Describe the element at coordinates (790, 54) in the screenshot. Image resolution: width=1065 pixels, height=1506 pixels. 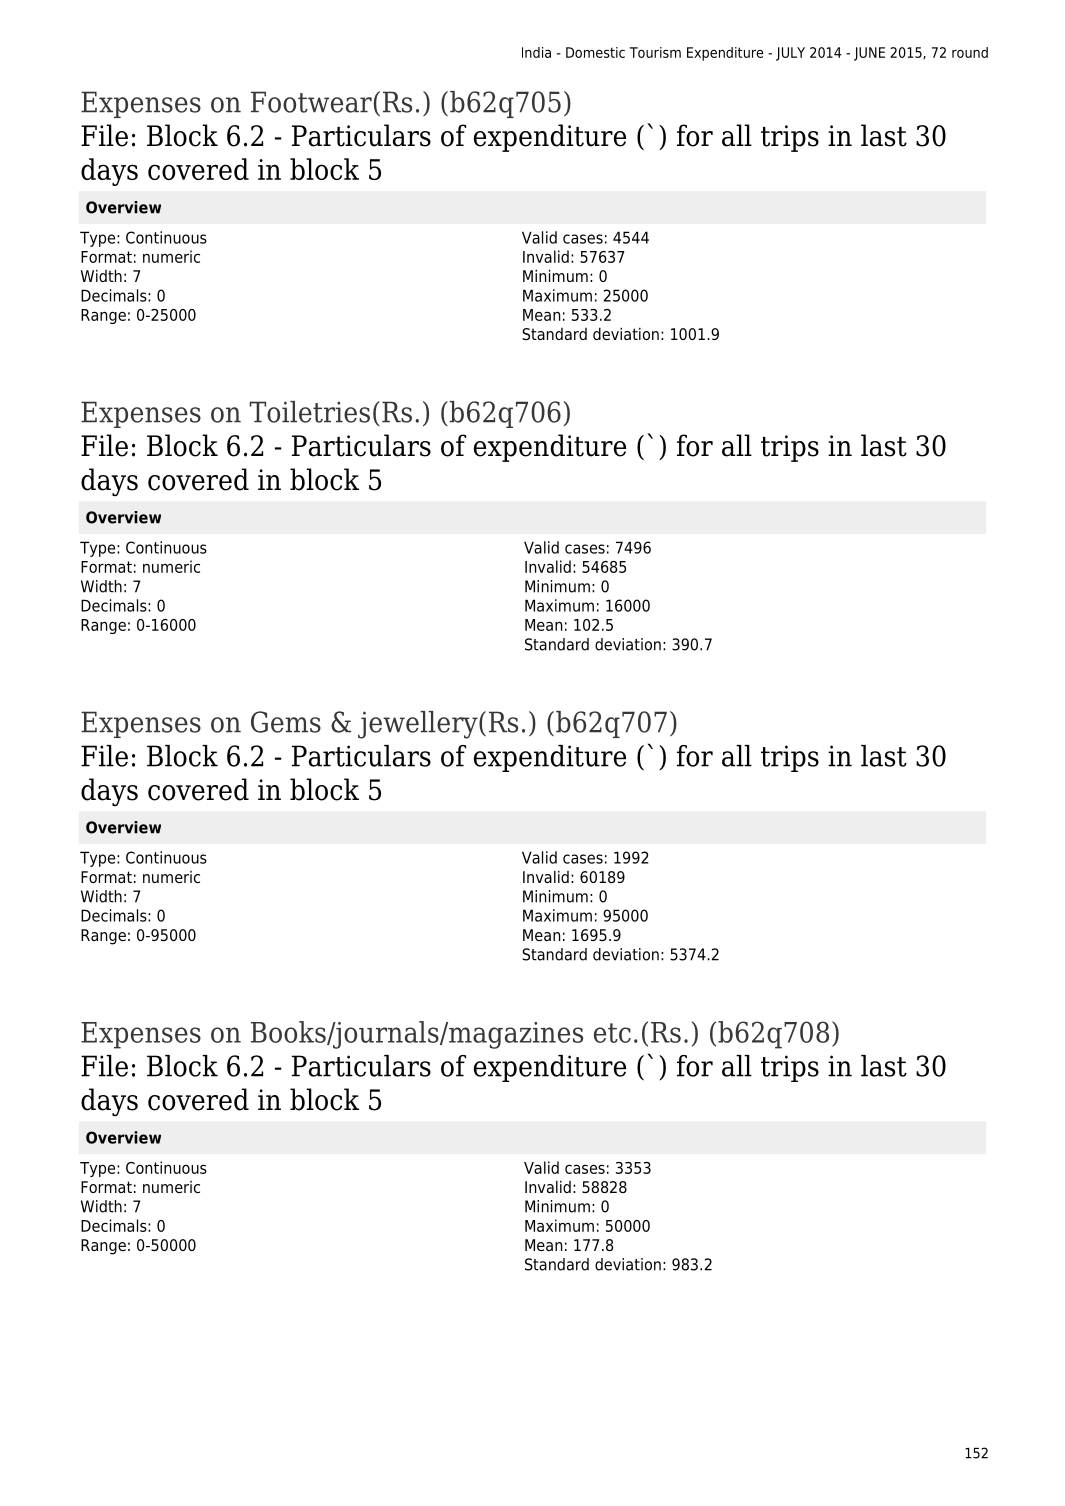
I see `JULY` at that location.
